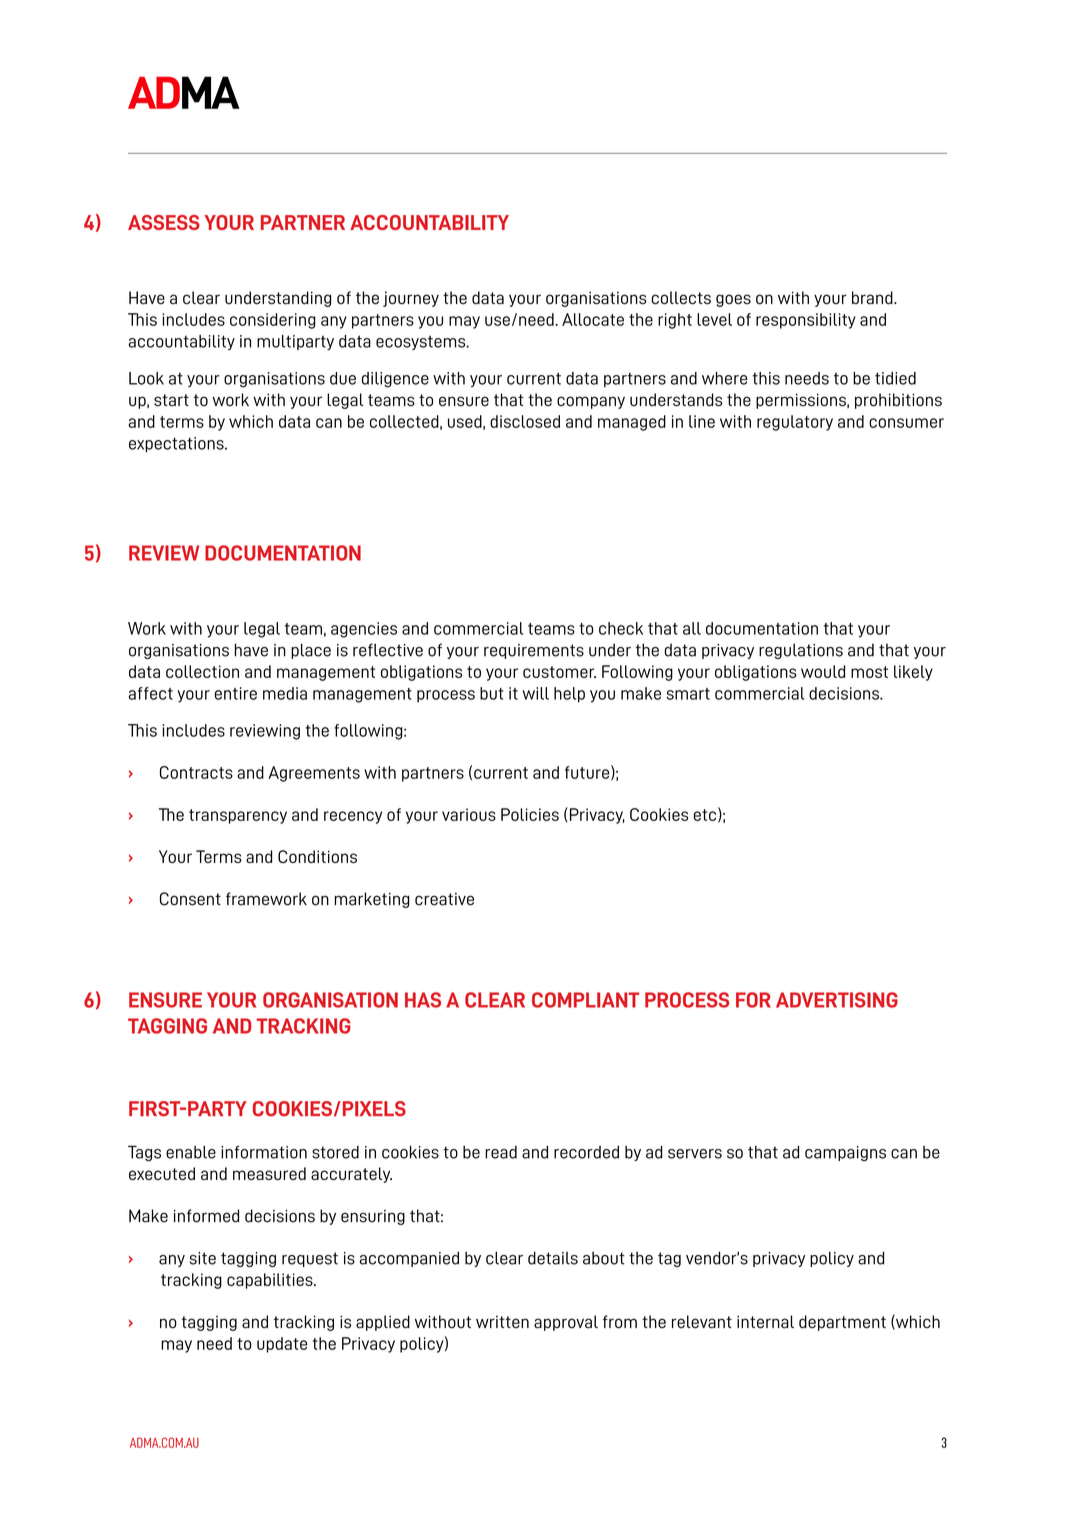  What do you see at coordinates (842, 1323) in the screenshot?
I see `department` at bounding box center [842, 1323].
